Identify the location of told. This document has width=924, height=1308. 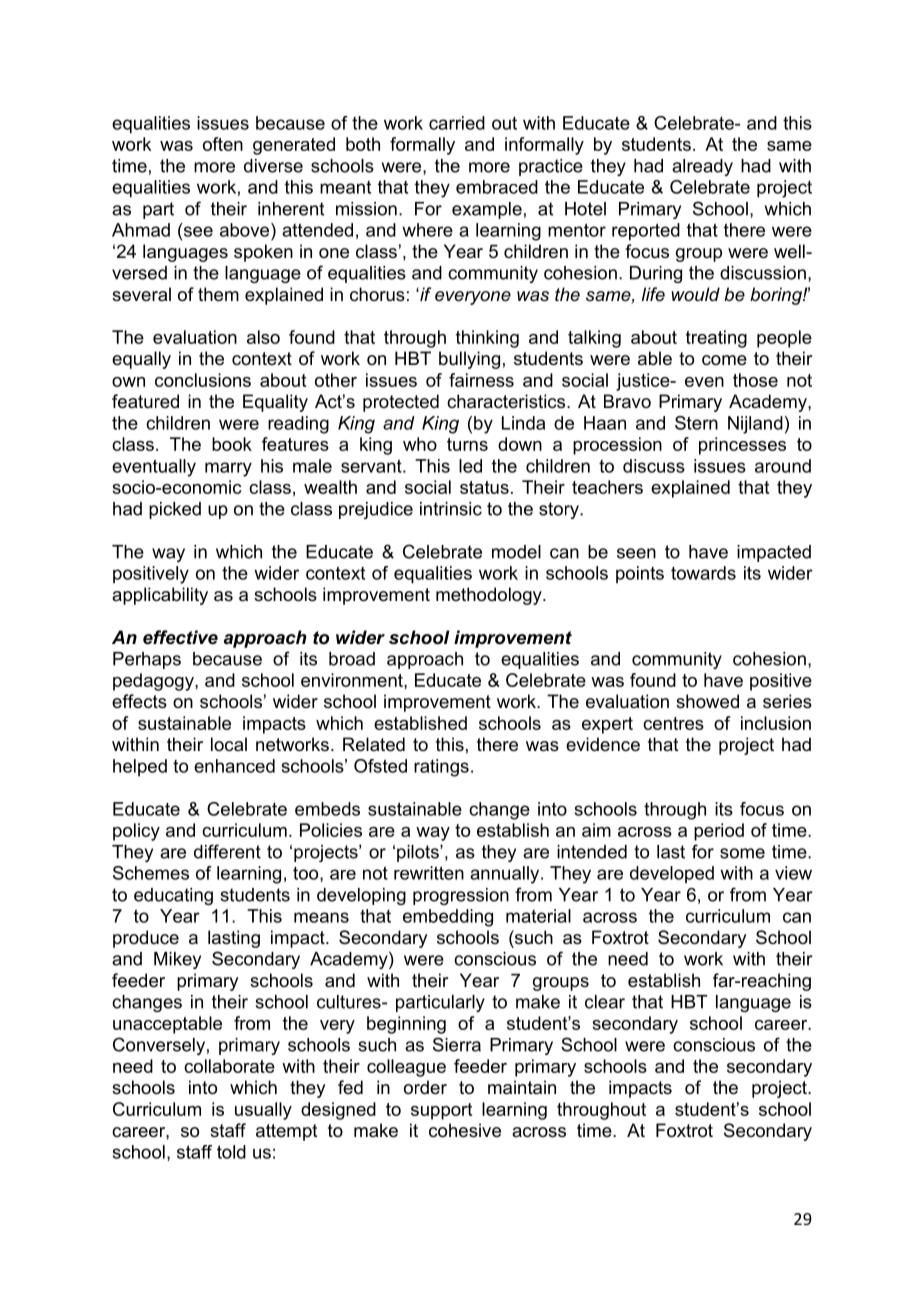
(231, 1152).
